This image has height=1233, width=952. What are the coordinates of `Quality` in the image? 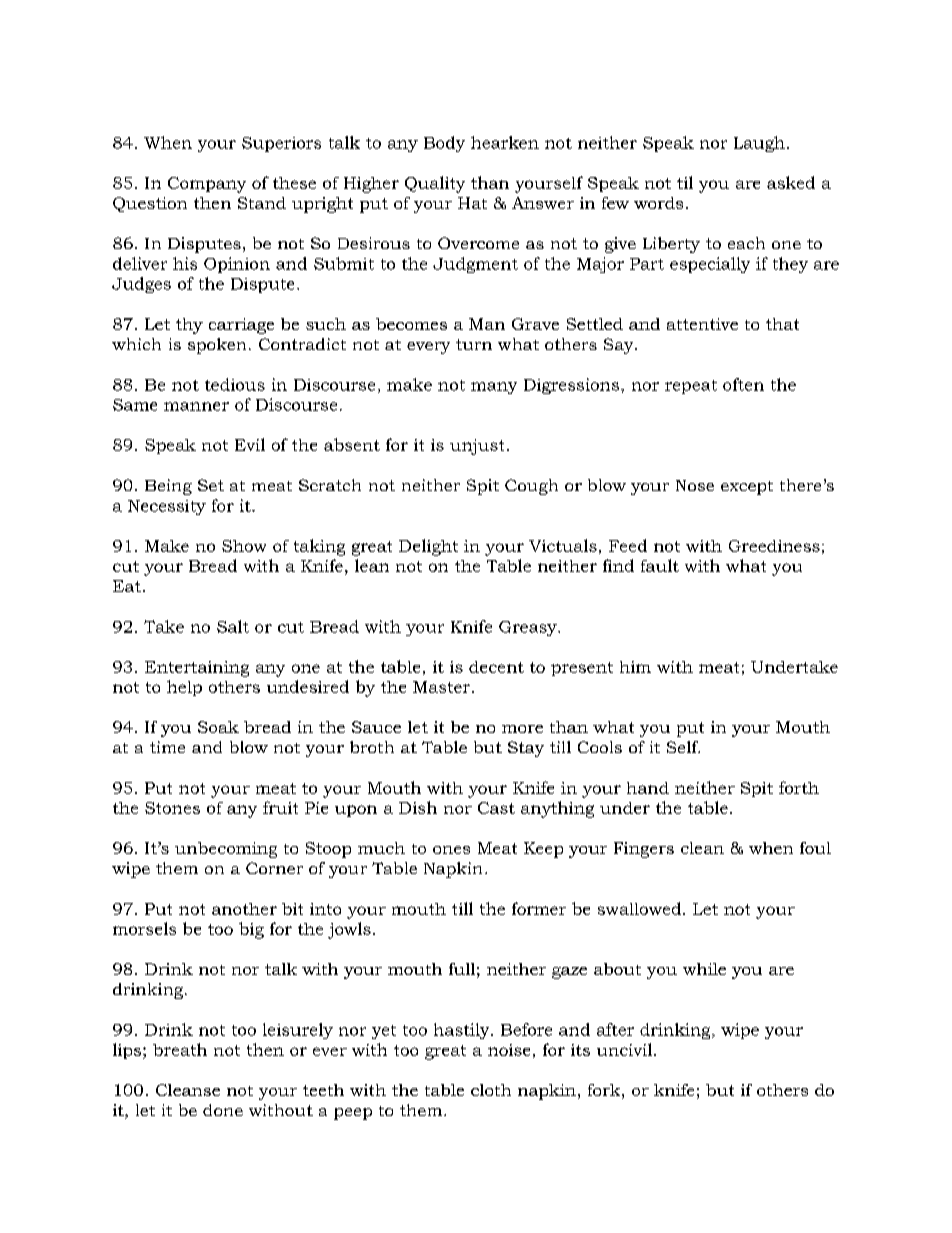 It's located at (435, 184).
